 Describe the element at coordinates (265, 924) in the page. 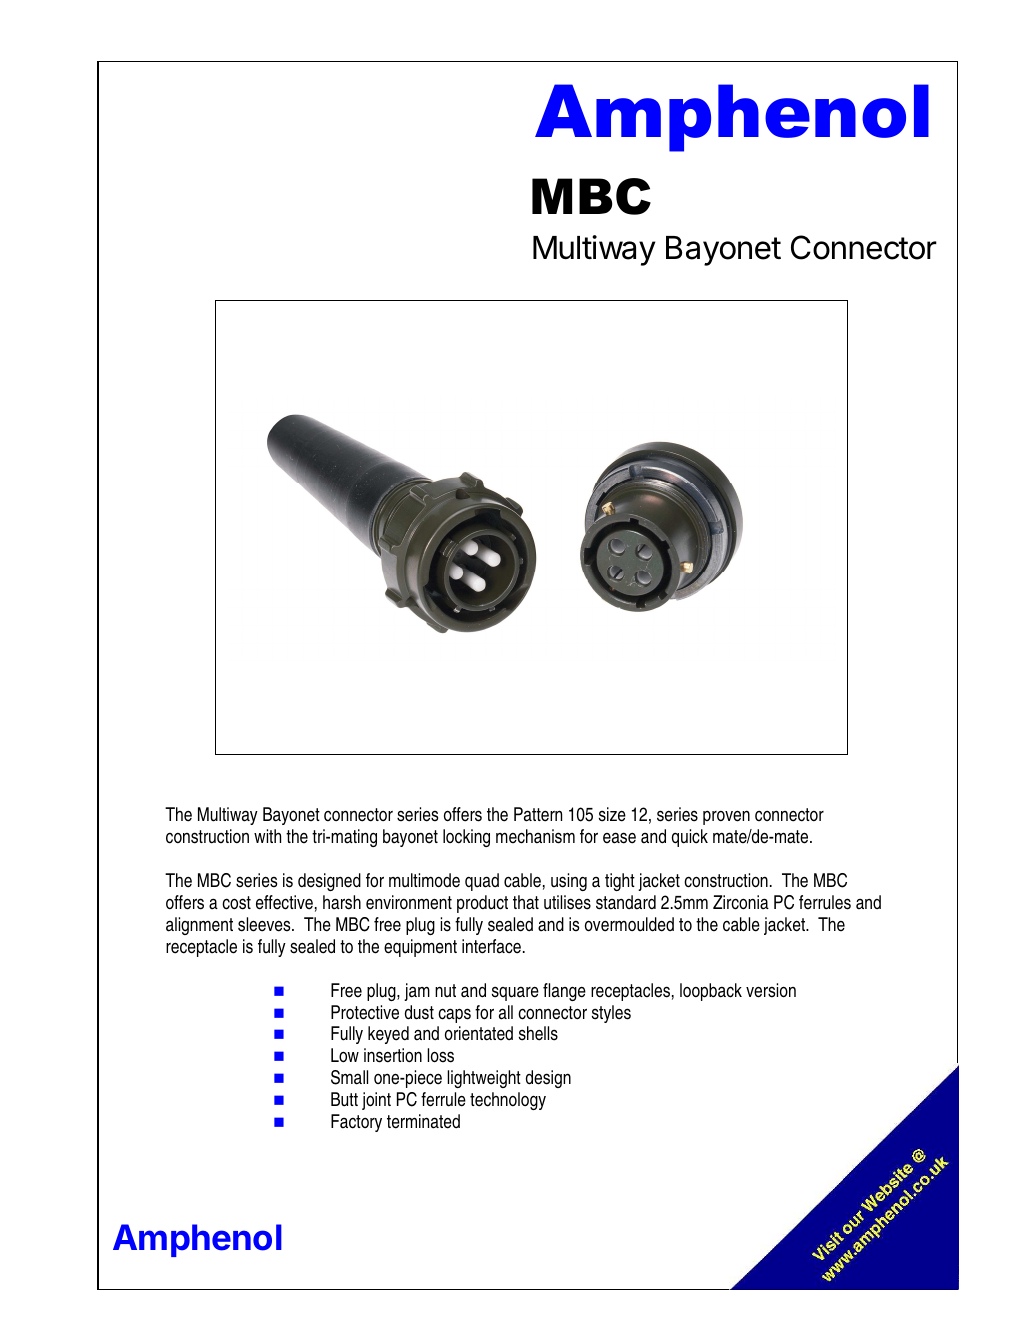

I see `sleeves` at that location.
